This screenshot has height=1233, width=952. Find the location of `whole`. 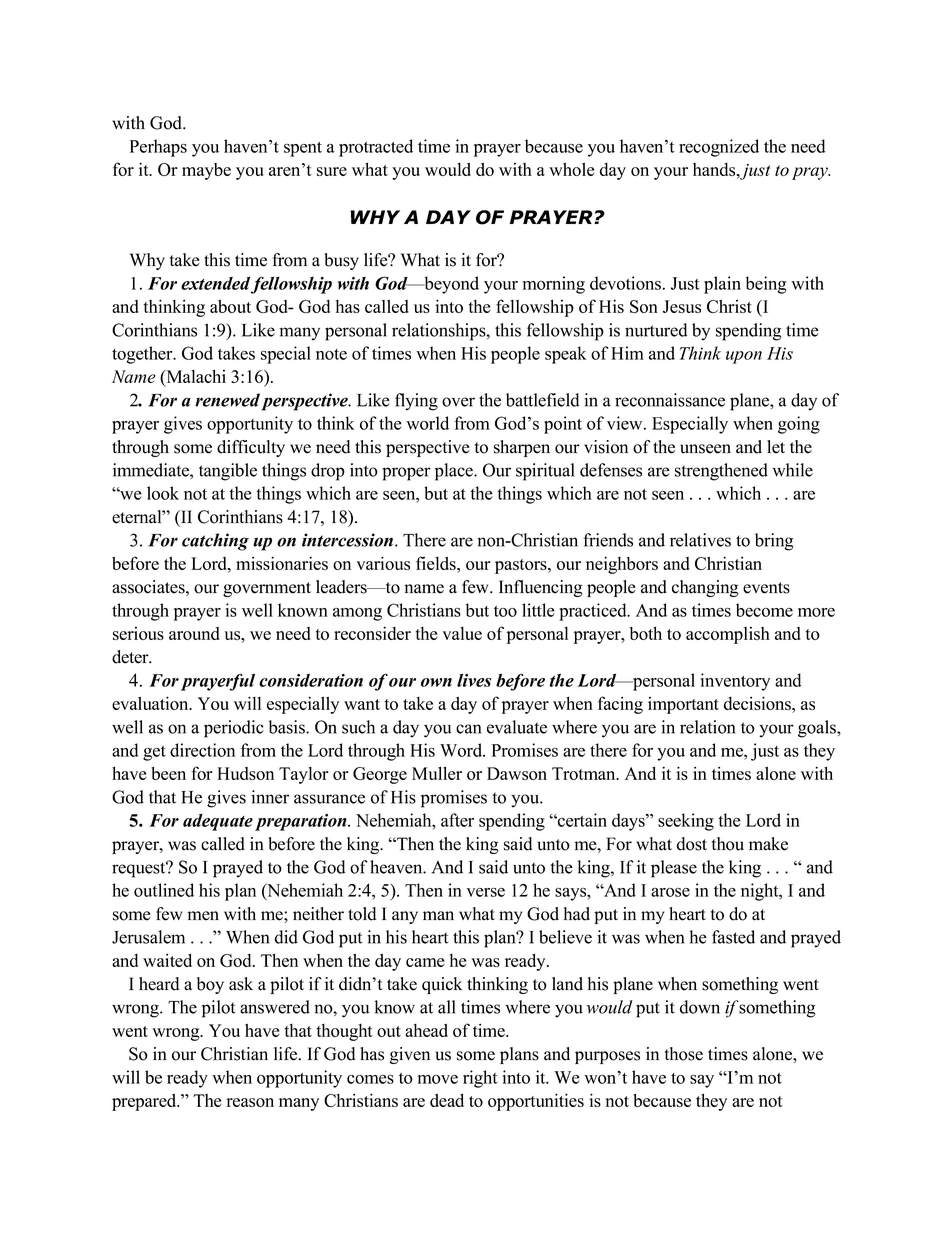

whole is located at coordinates (571, 169).
